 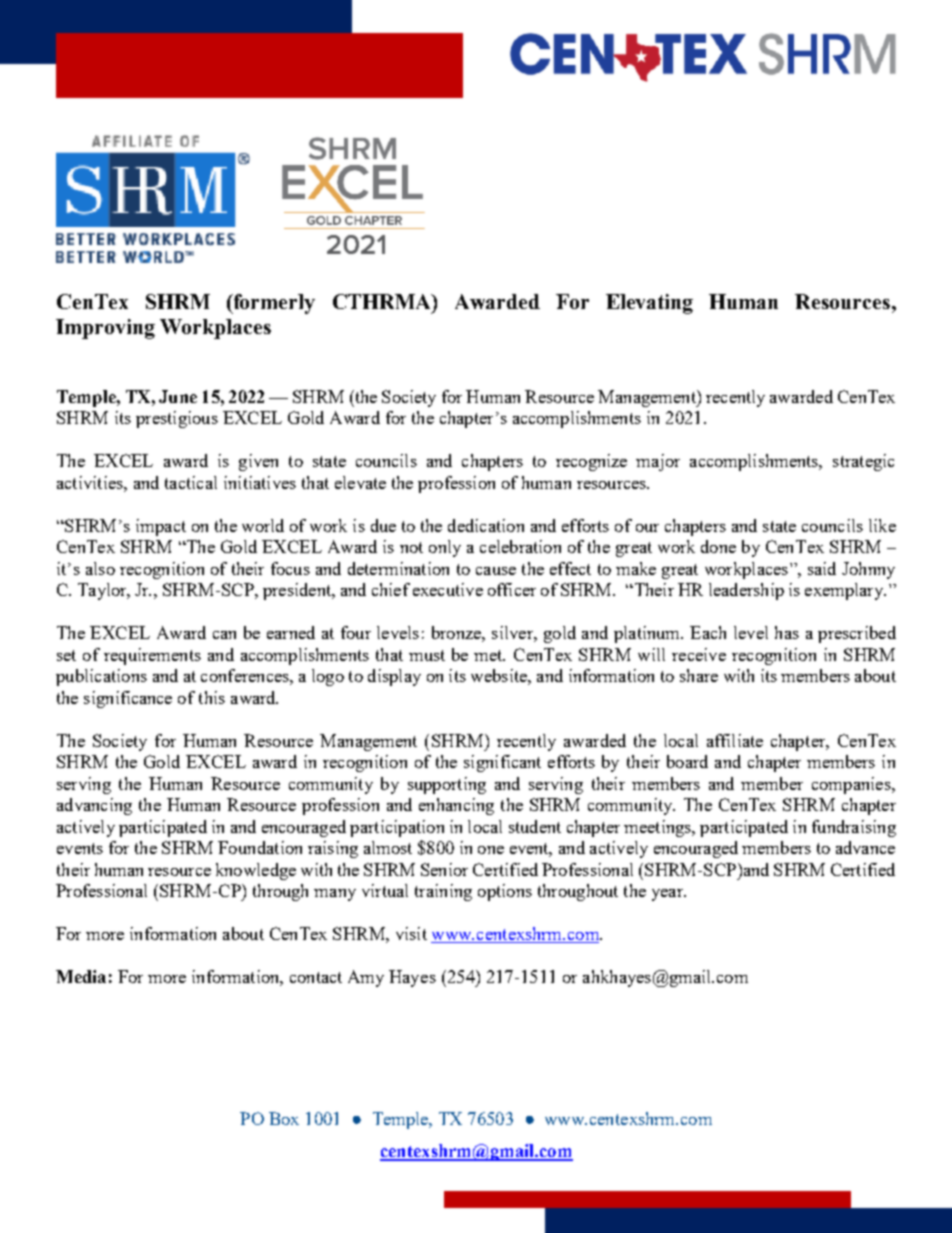 What do you see at coordinates (863, 462) in the screenshot?
I see `strategic` at bounding box center [863, 462].
